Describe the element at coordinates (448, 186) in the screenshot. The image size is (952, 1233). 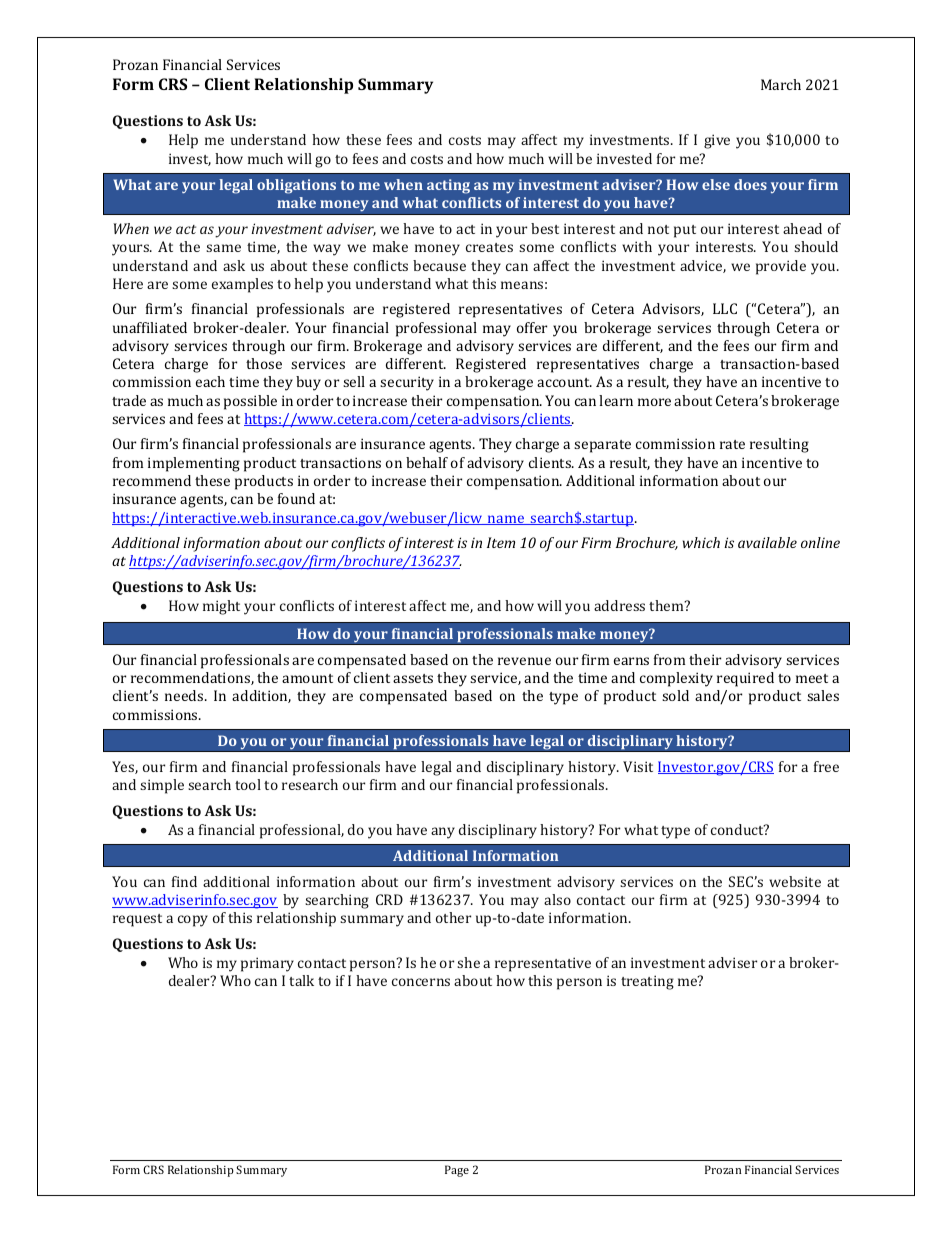
I see `acting` at that location.
